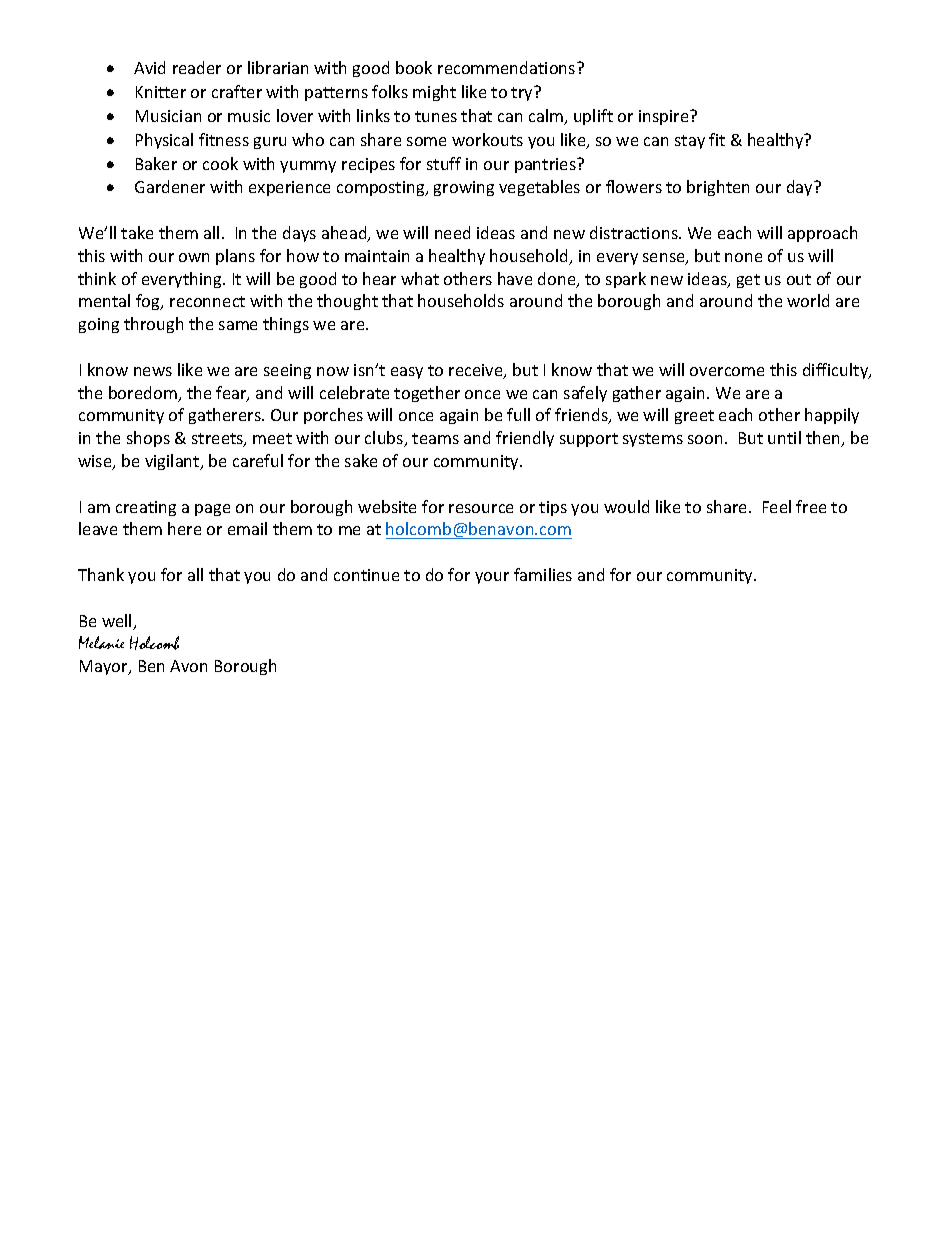 The width and height of the document is (952, 1233). Describe the element at coordinates (212, 510) in the document. I see `page` at that location.
